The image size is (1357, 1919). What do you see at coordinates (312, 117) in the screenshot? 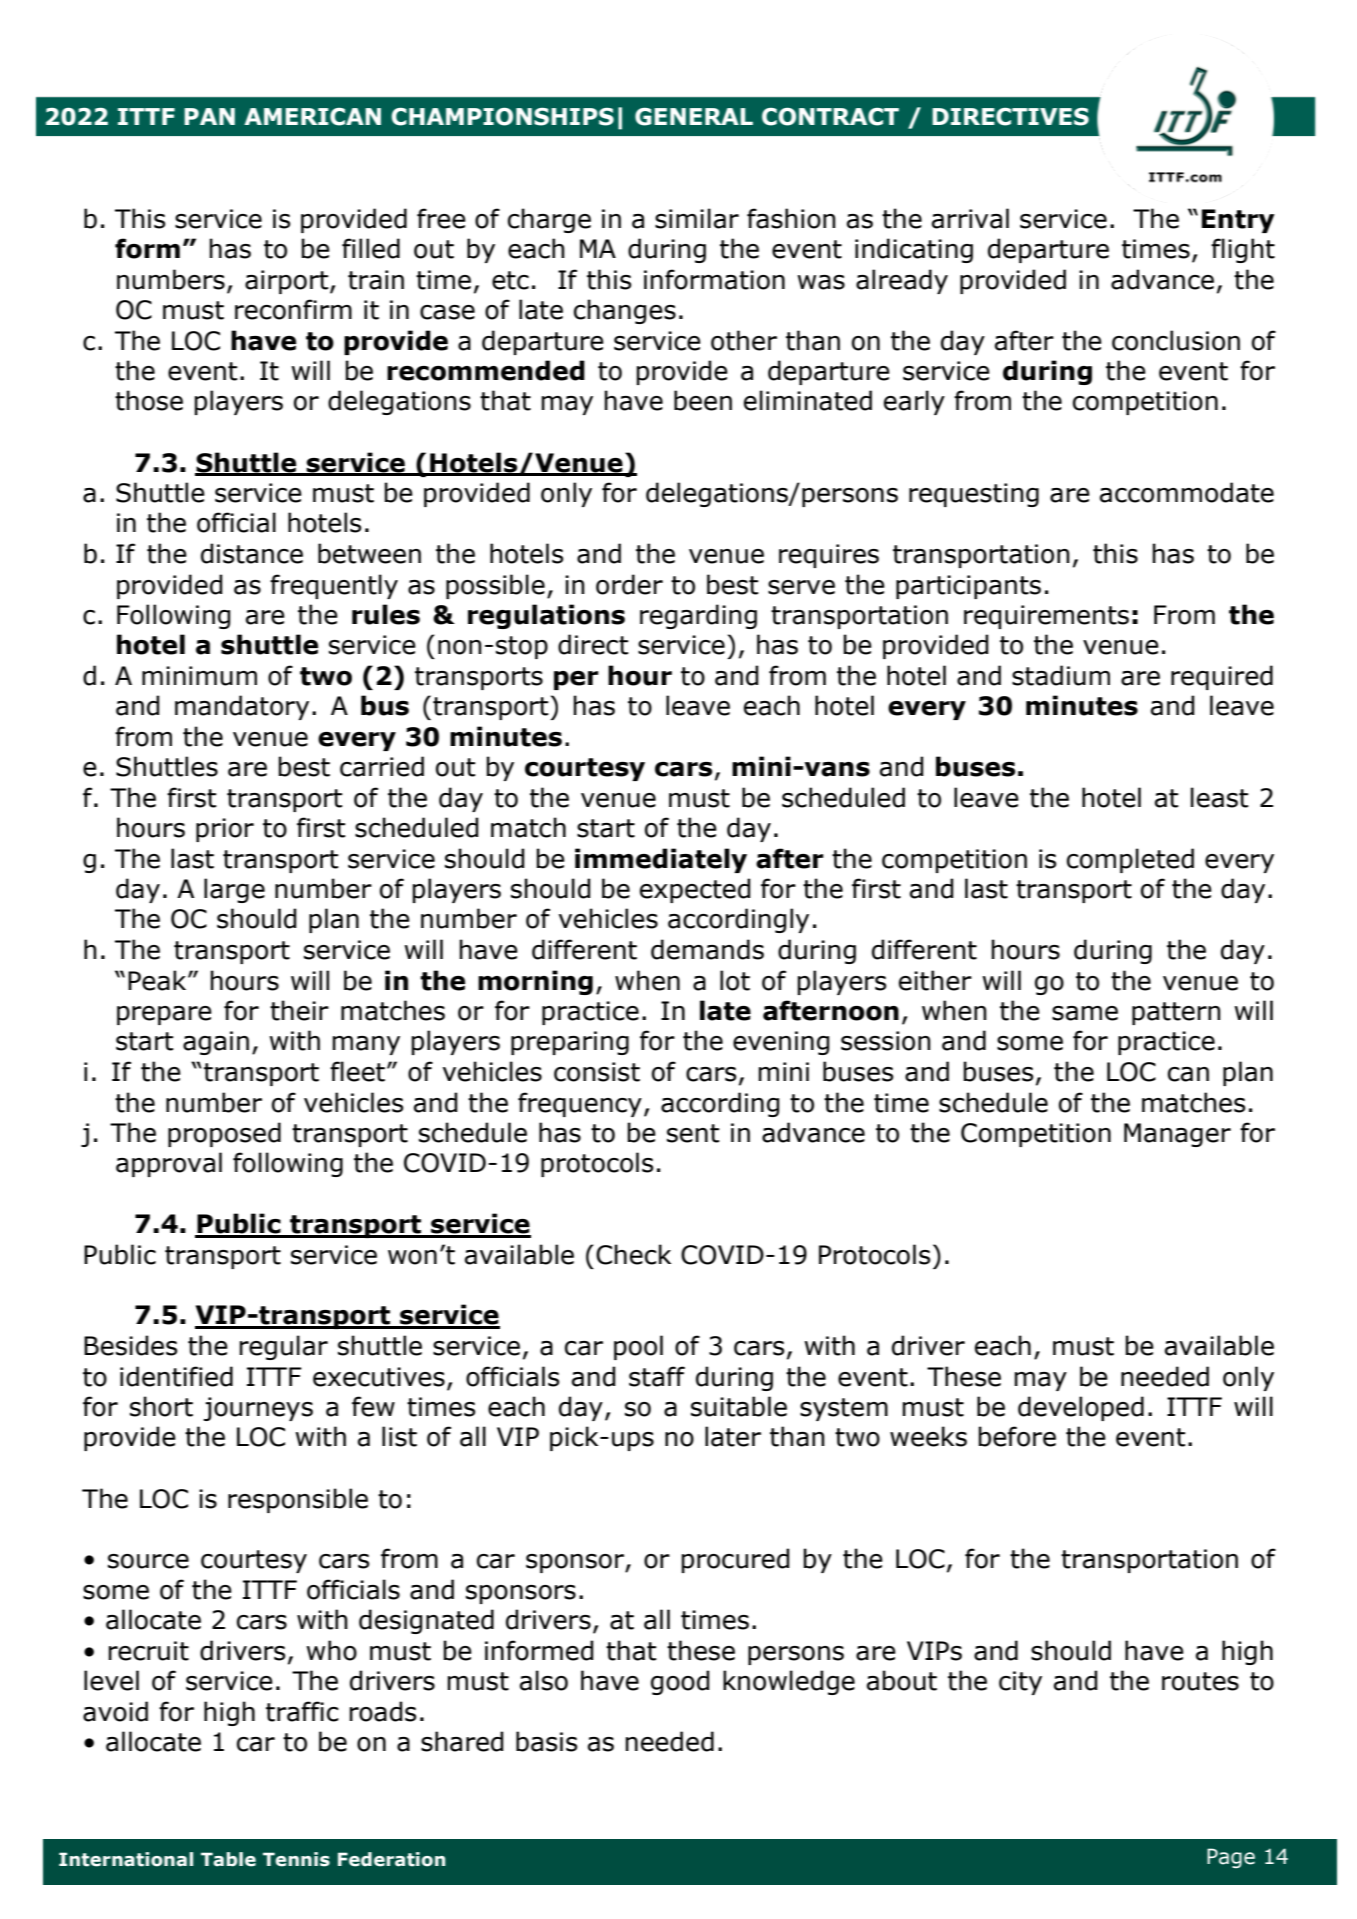
I see `AMERICAN` at bounding box center [312, 117].
